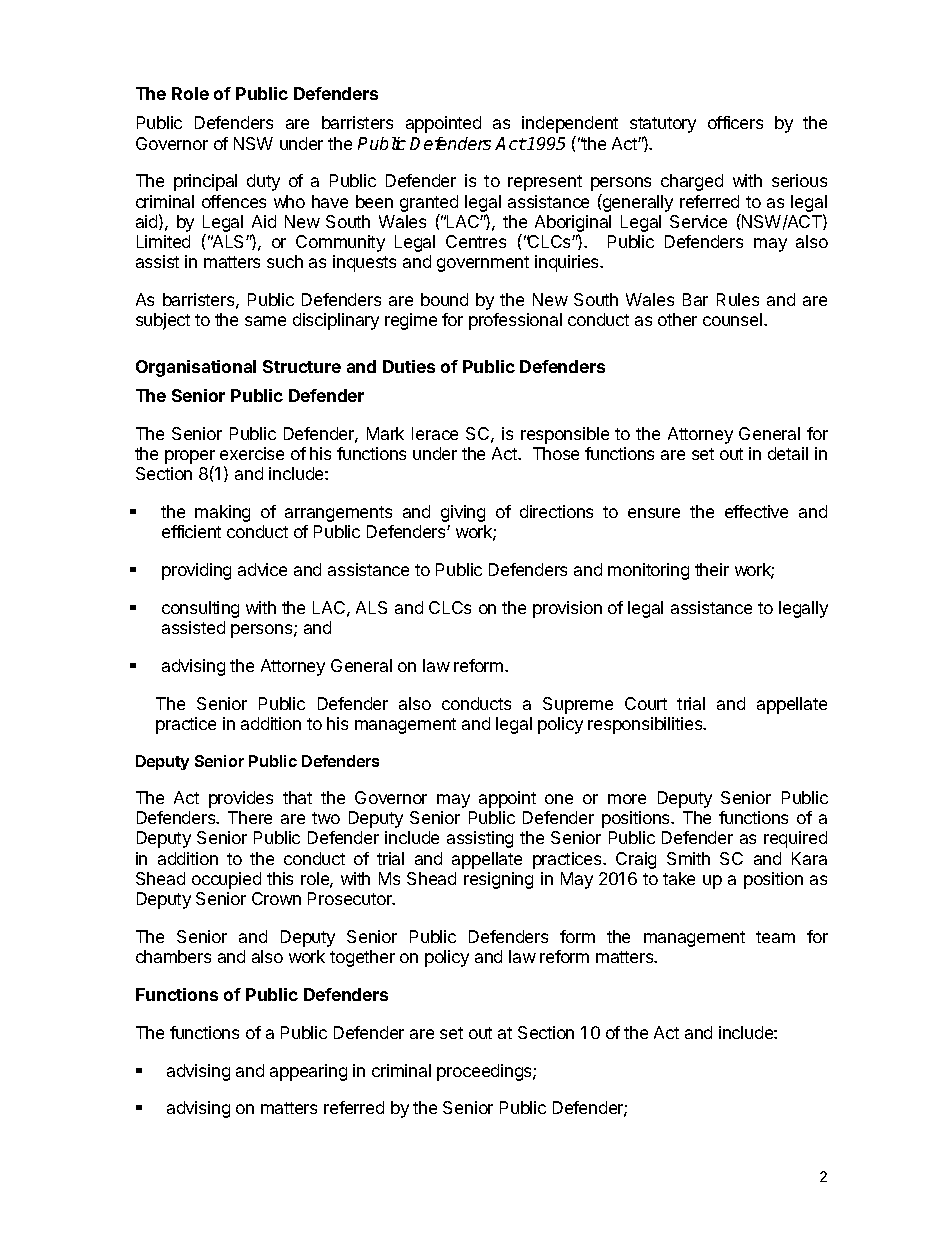  Describe the element at coordinates (735, 122) in the screenshot. I see `officers` at that location.
